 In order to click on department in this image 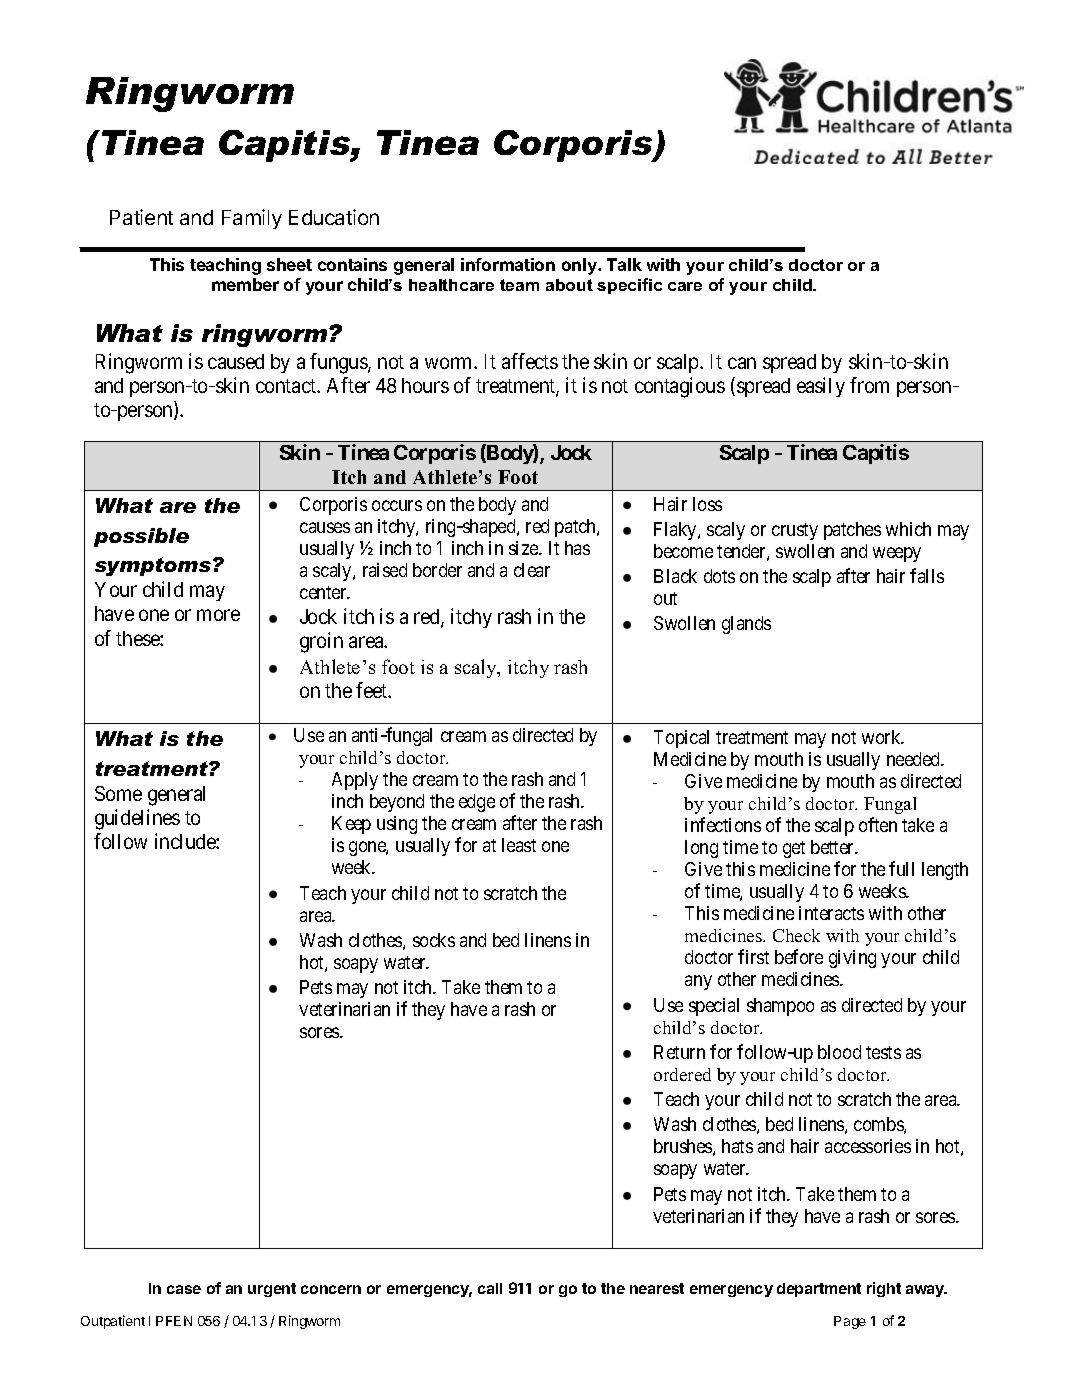, I will do `click(819, 1290)`.
